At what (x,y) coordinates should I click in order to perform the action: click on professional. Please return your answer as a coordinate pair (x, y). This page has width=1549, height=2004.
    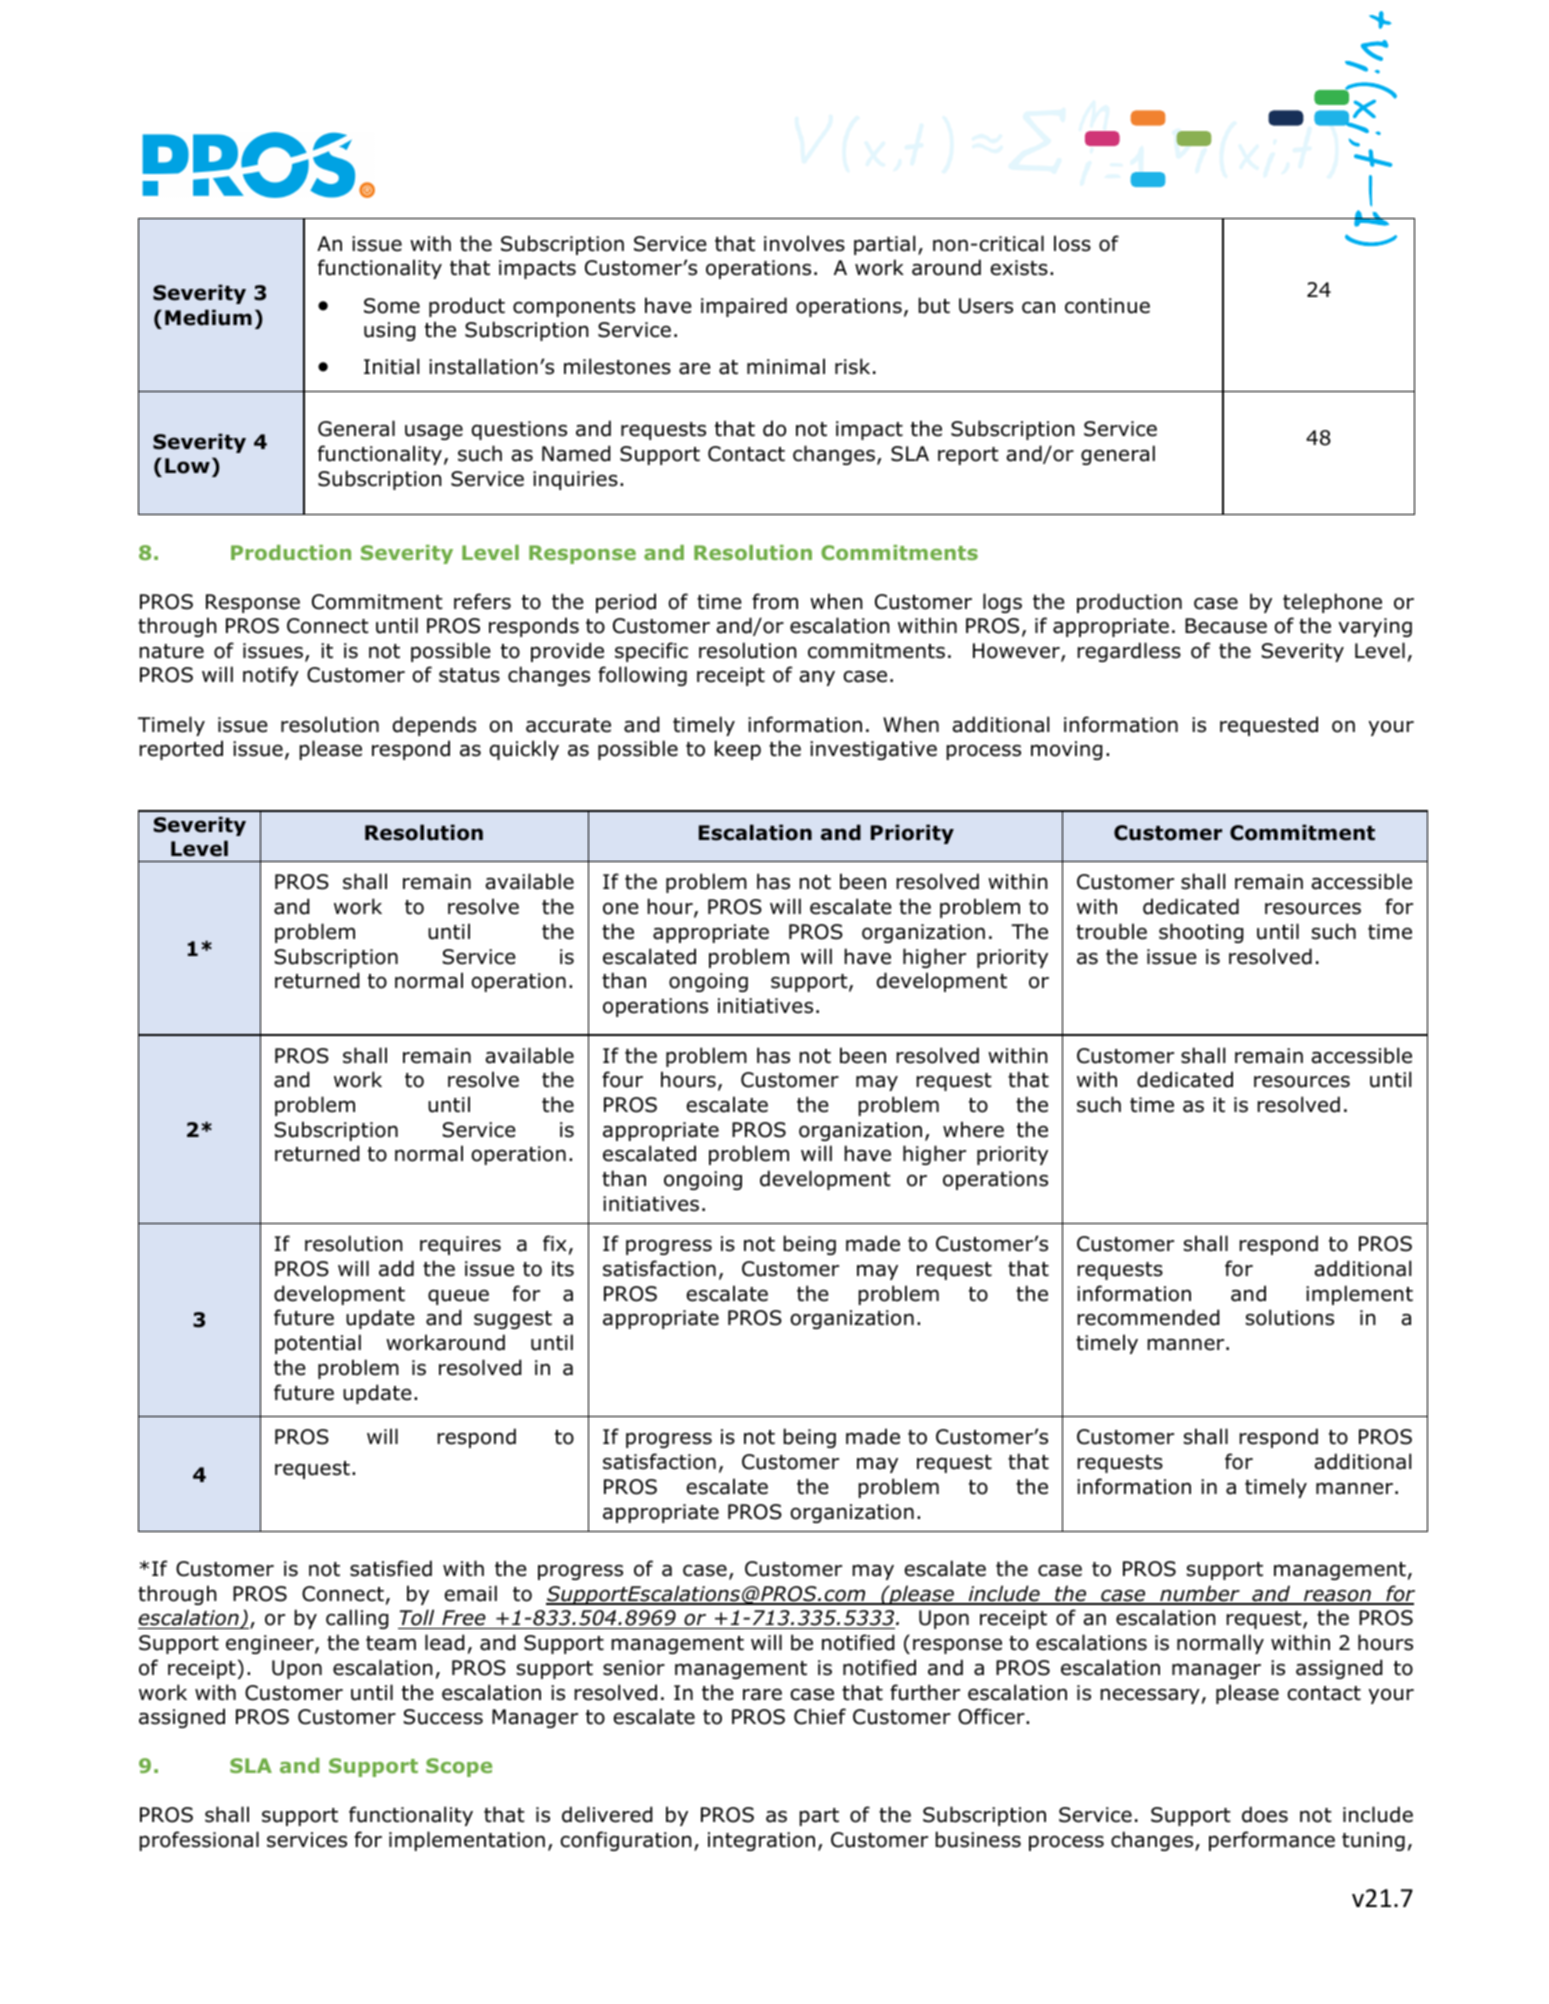
    Looking at the image, I should click on (199, 1841).
